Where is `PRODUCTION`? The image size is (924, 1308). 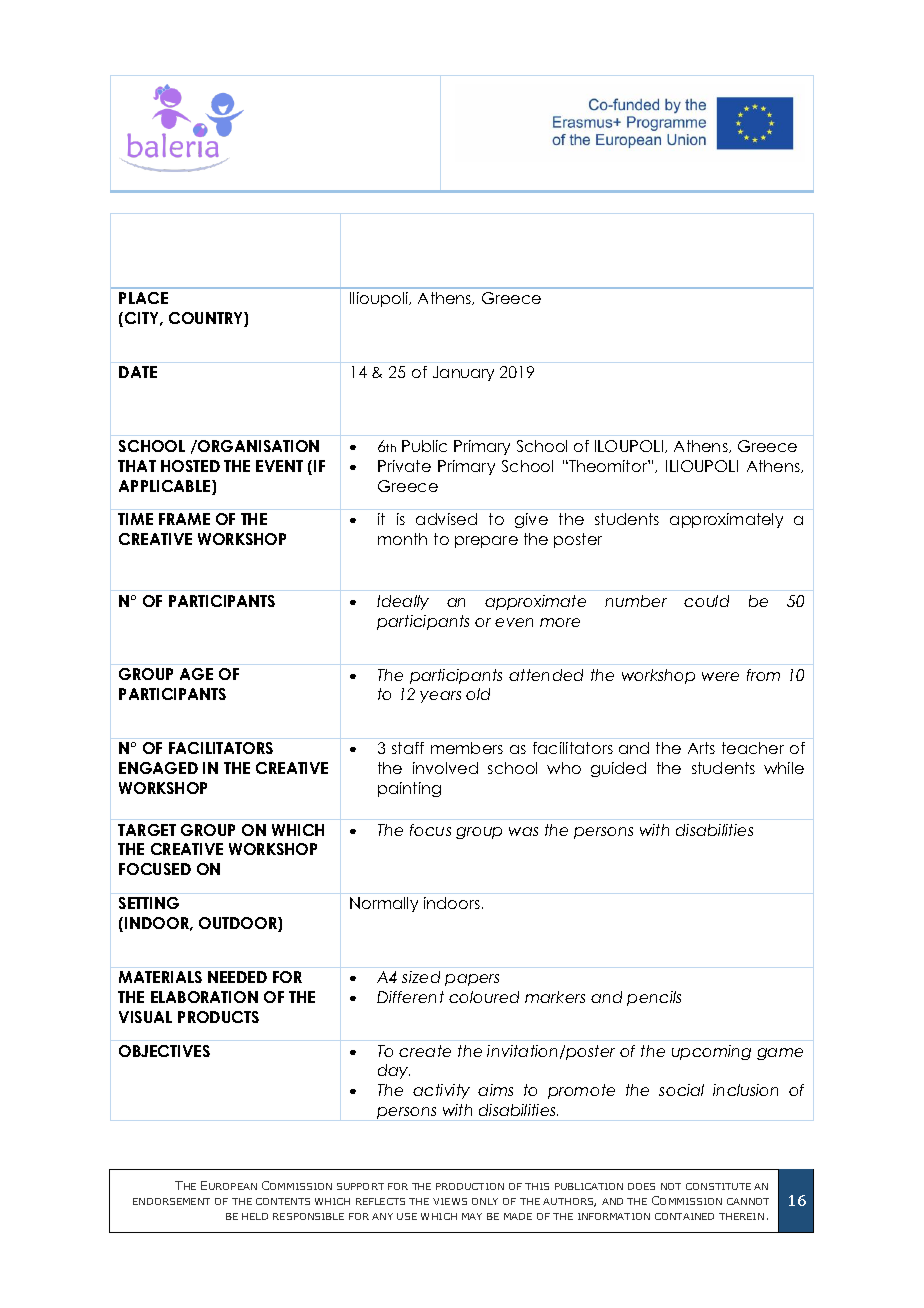
PRODUCTION is located at coordinates (470, 1186).
